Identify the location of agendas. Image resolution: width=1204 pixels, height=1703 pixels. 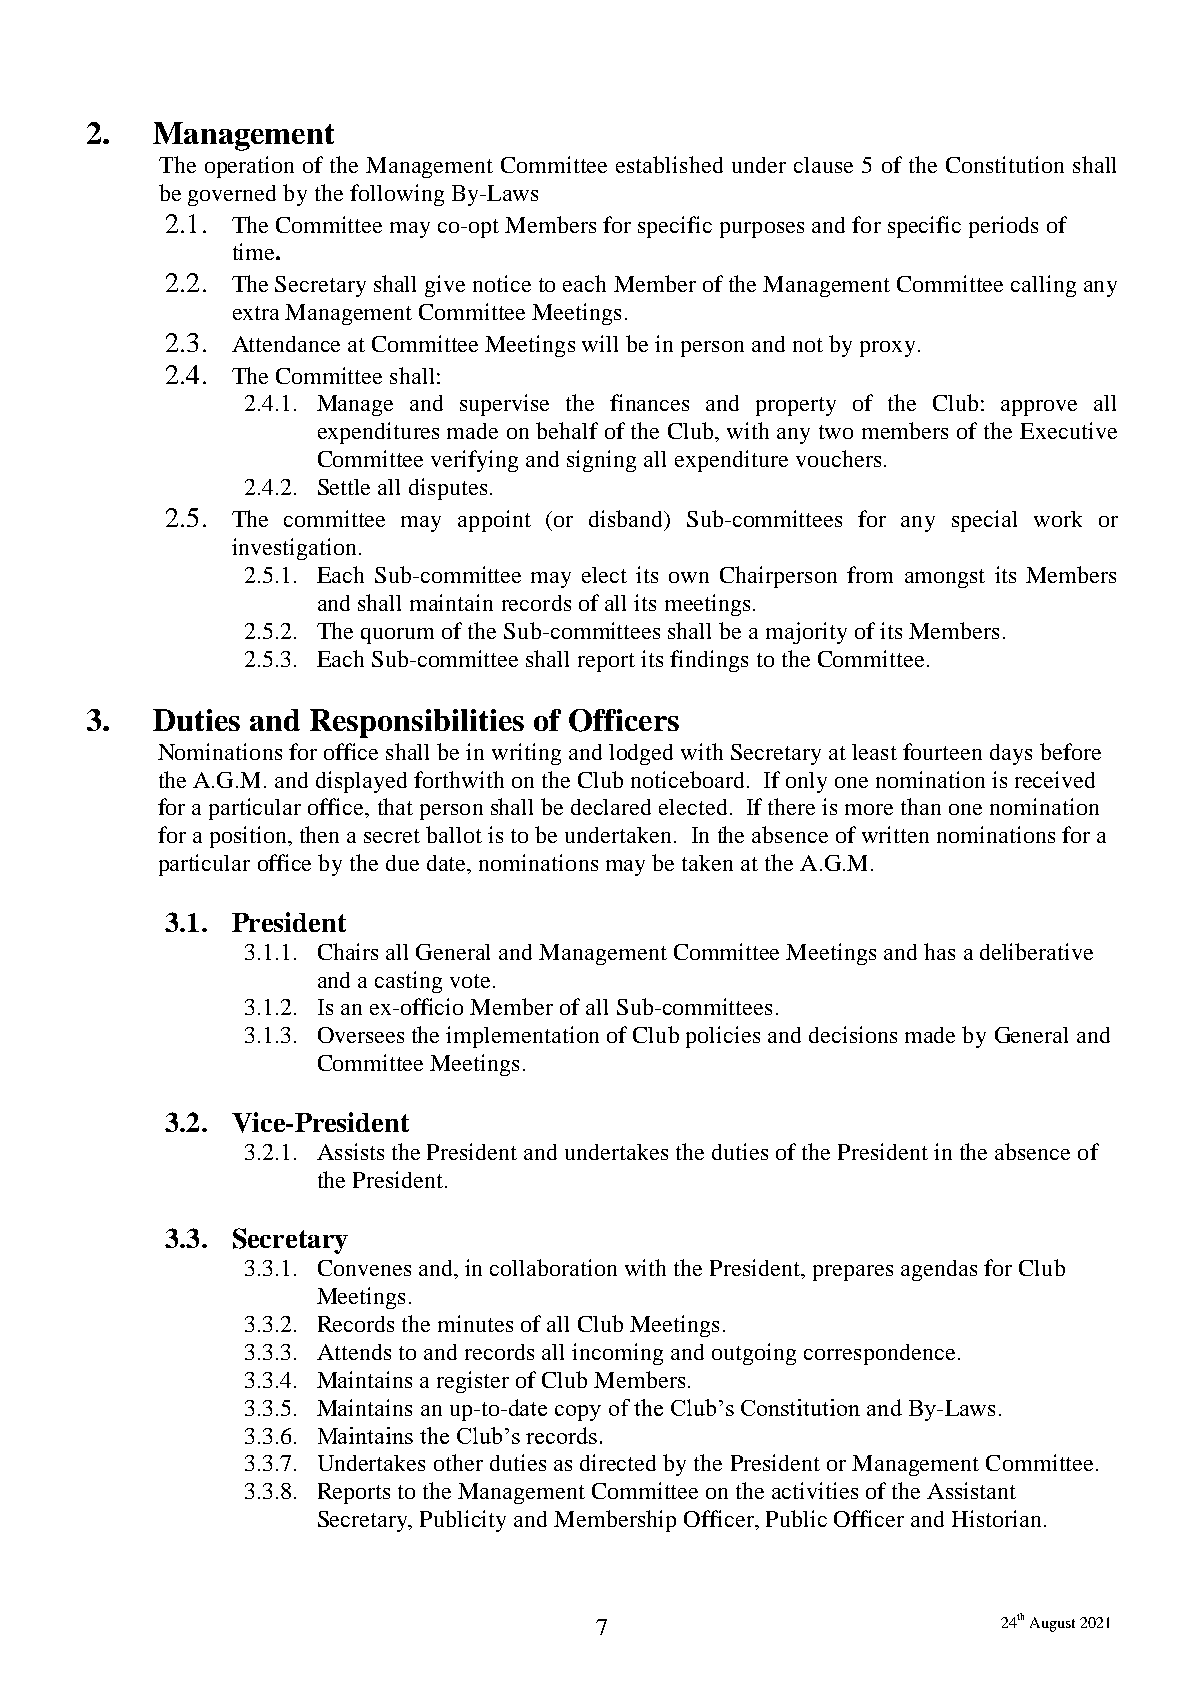
(939, 1270).
